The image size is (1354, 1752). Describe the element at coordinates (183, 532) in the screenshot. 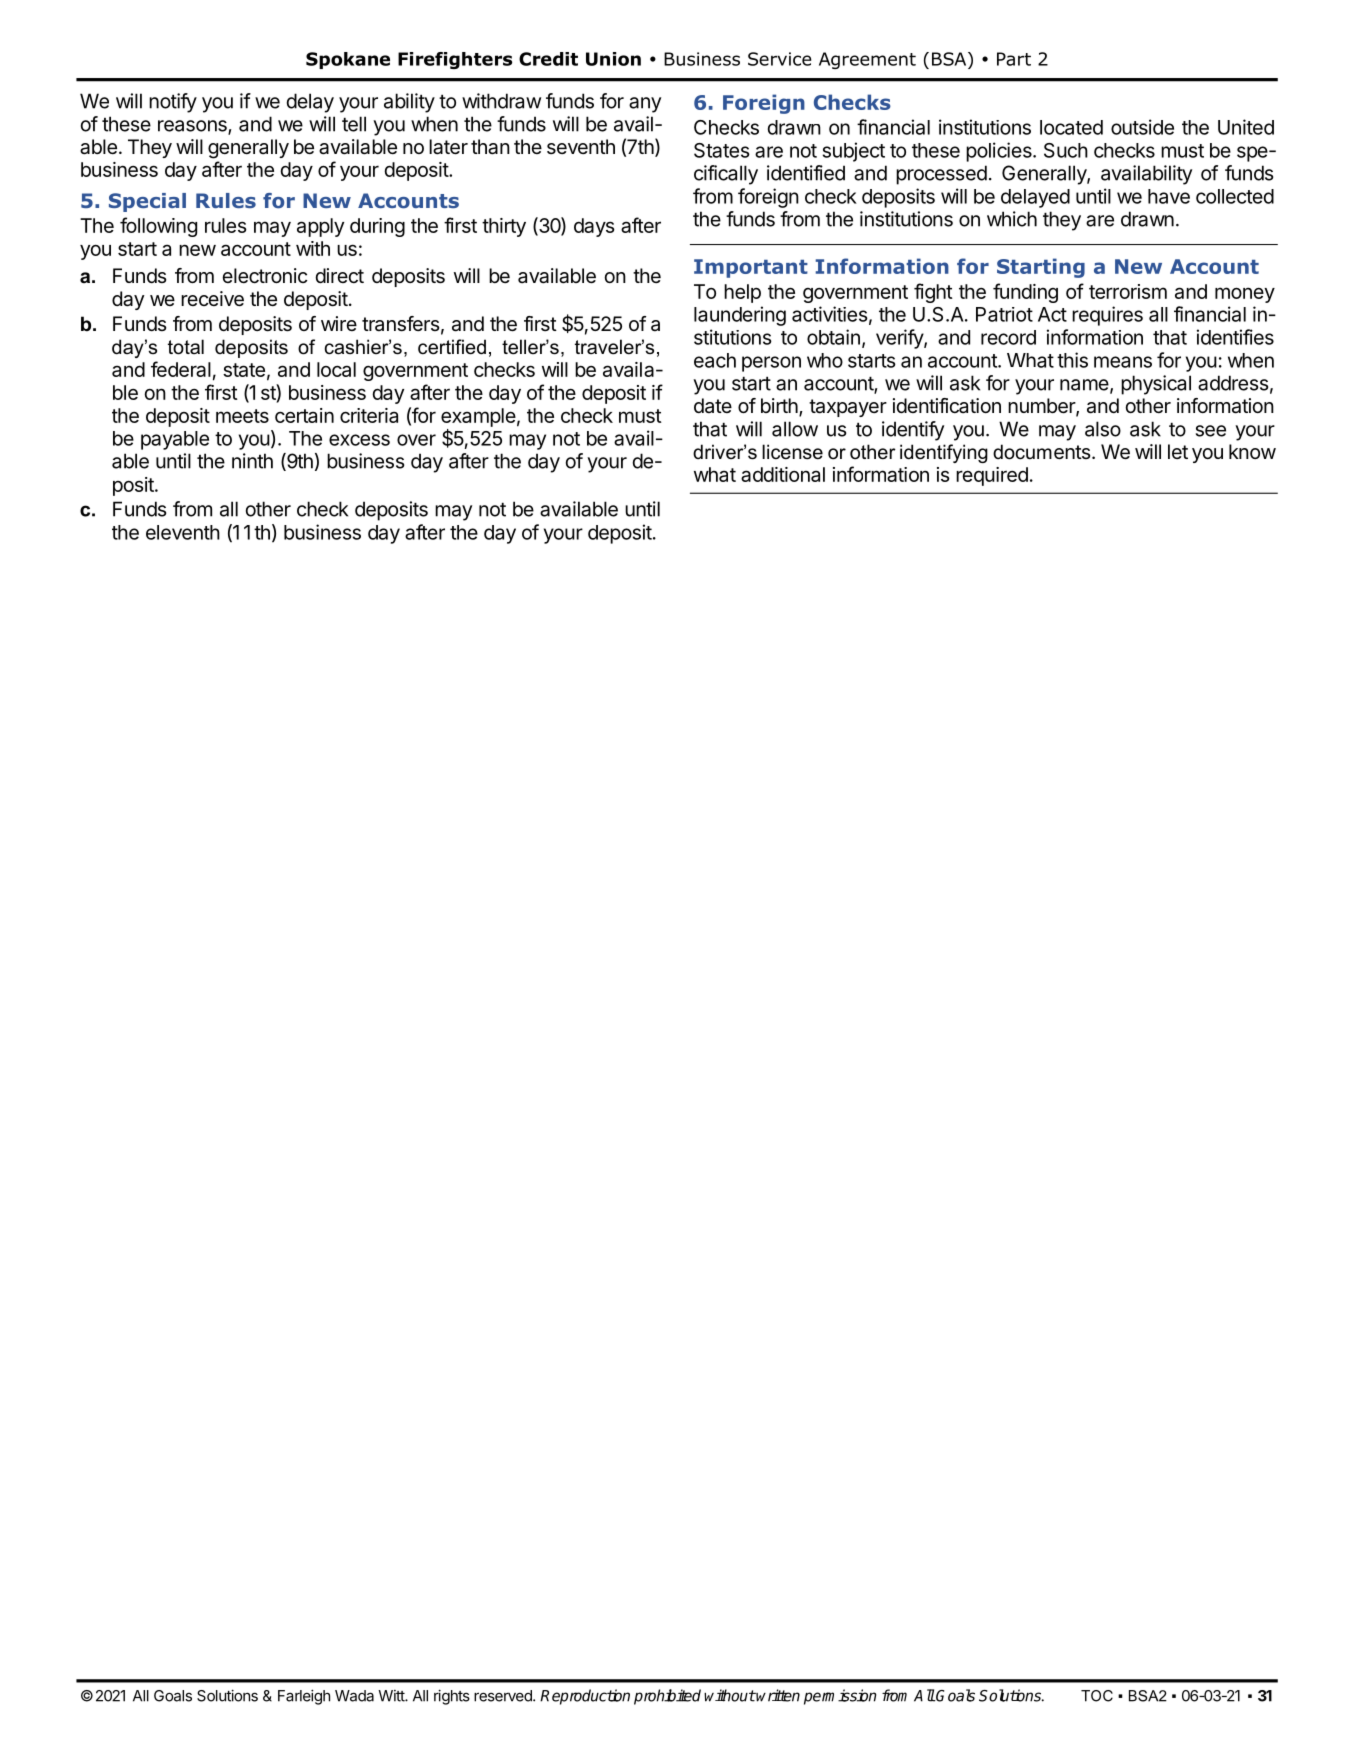

I see `eleventh` at that location.
